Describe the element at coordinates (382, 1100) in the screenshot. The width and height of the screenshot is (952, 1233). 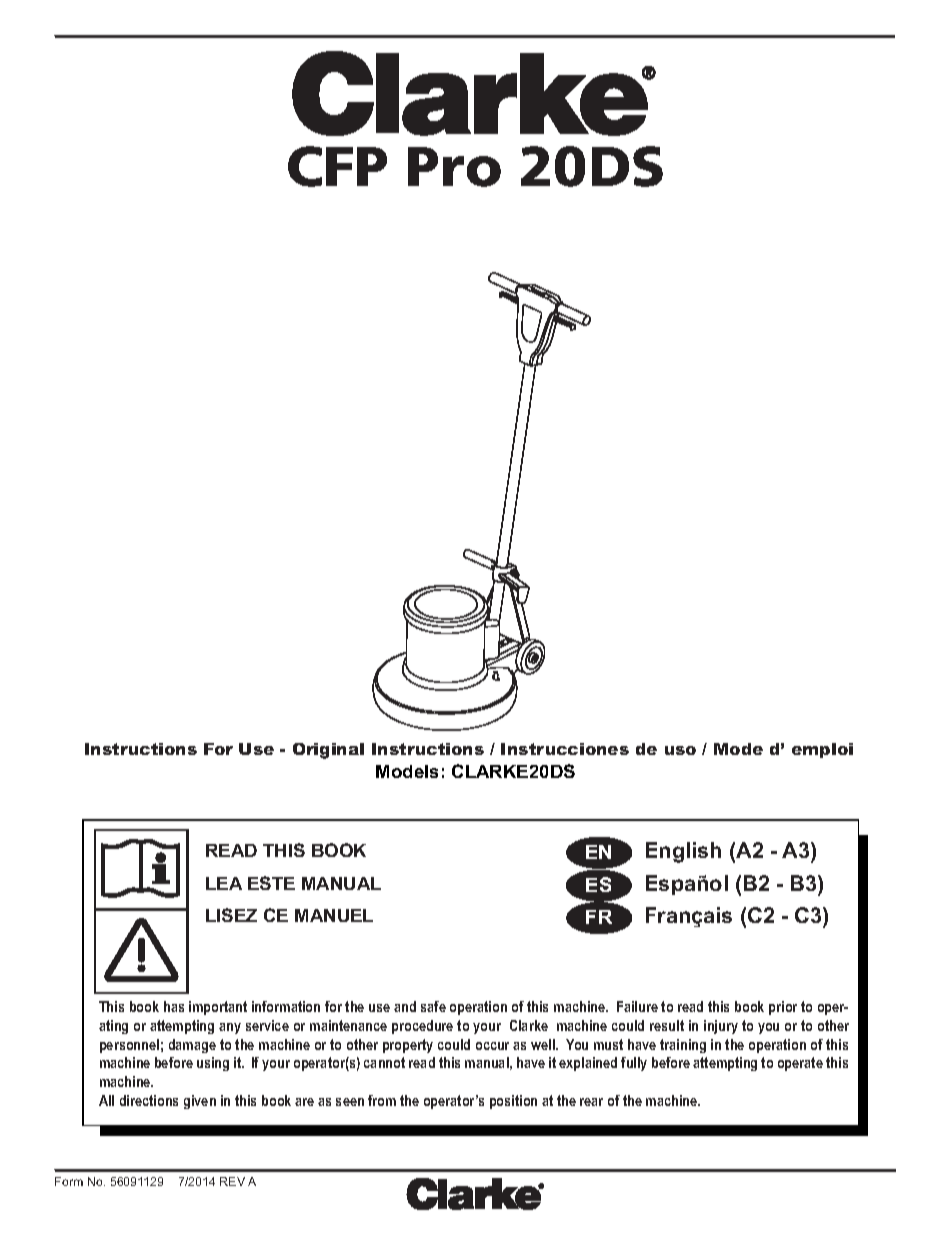
I see `from` at that location.
